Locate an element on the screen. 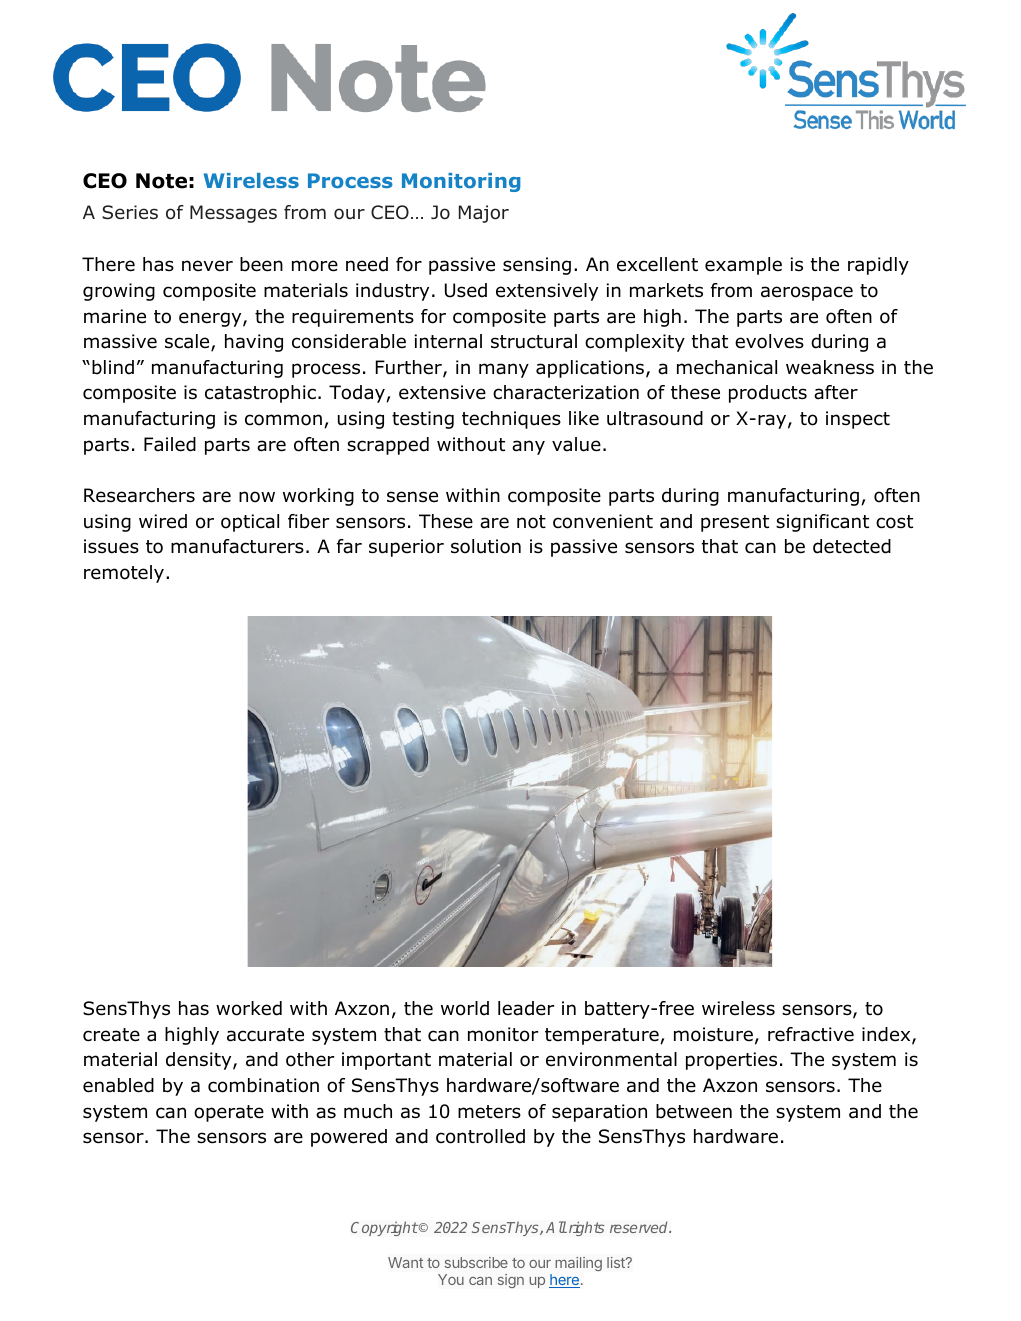 This screenshot has width=1021, height=1321. Major is located at coordinates (484, 214).
